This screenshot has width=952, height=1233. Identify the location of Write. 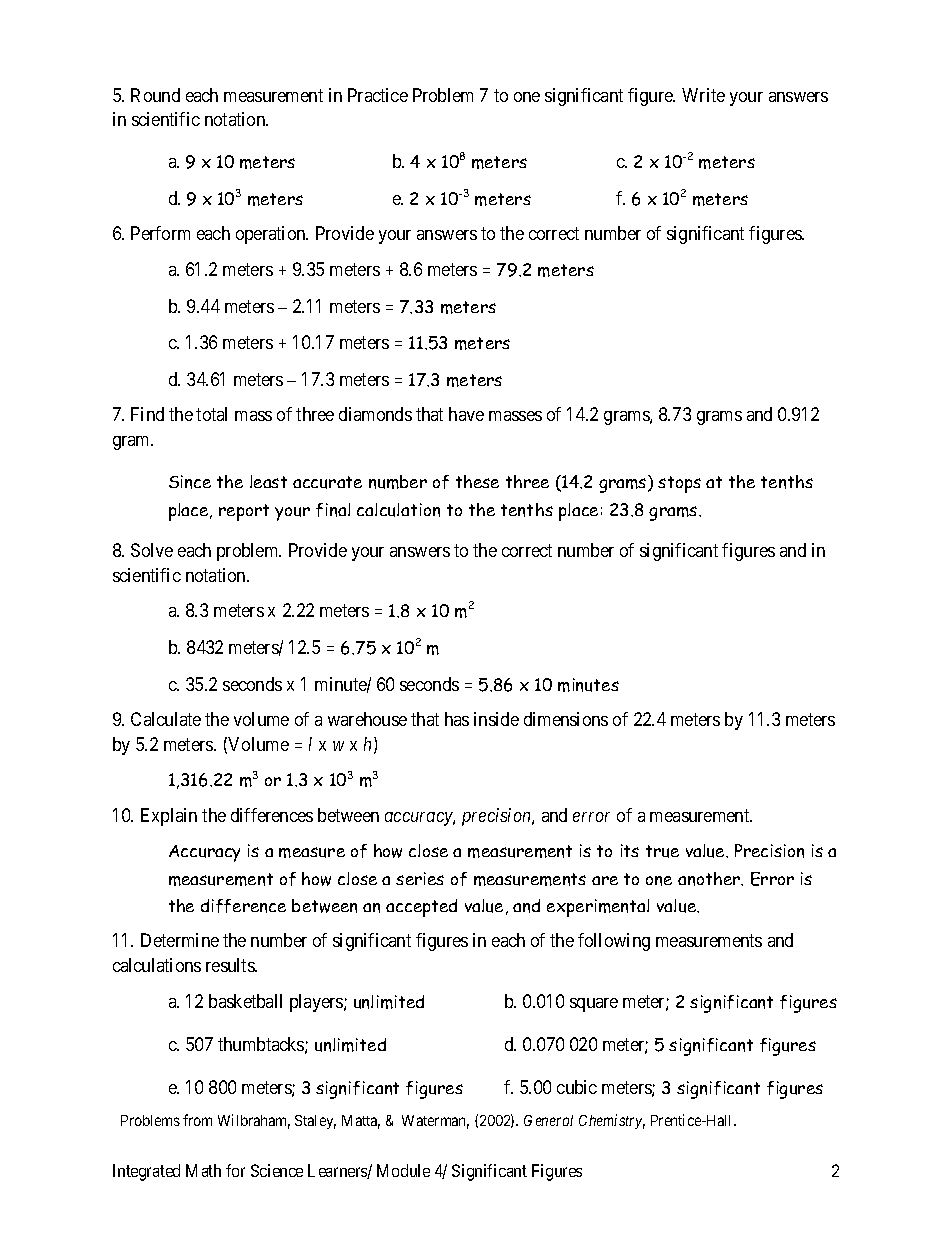
(703, 95).
